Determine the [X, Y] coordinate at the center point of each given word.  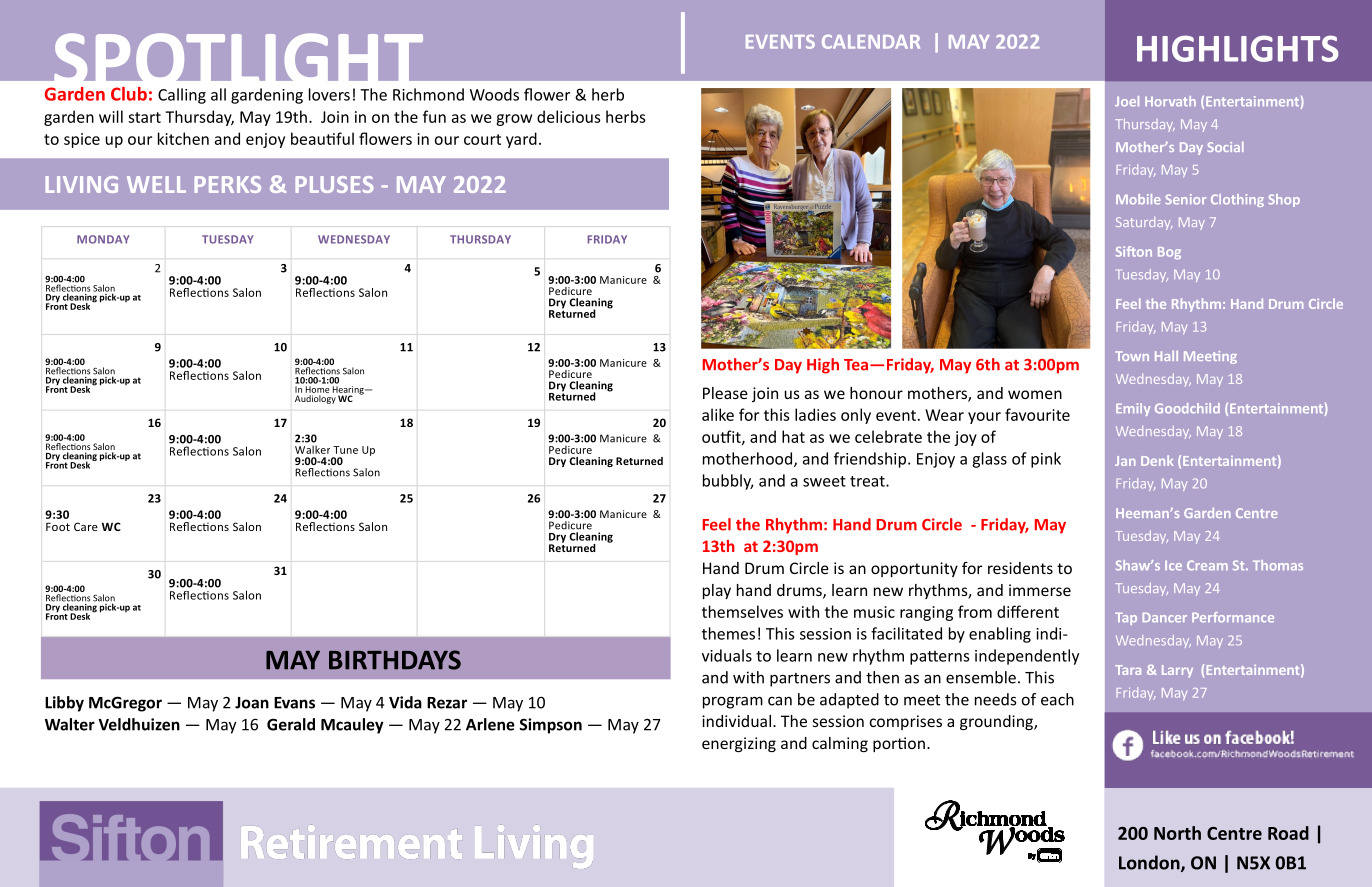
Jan [1125, 461]
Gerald [291, 724]
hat [793, 436]
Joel [1127, 101]
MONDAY [103, 239]
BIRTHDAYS [395, 660]
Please [725, 393]
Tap [1126, 619]
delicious [569, 116]
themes [728, 633]
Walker [312, 449]
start [144, 117]
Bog [1169, 253]
